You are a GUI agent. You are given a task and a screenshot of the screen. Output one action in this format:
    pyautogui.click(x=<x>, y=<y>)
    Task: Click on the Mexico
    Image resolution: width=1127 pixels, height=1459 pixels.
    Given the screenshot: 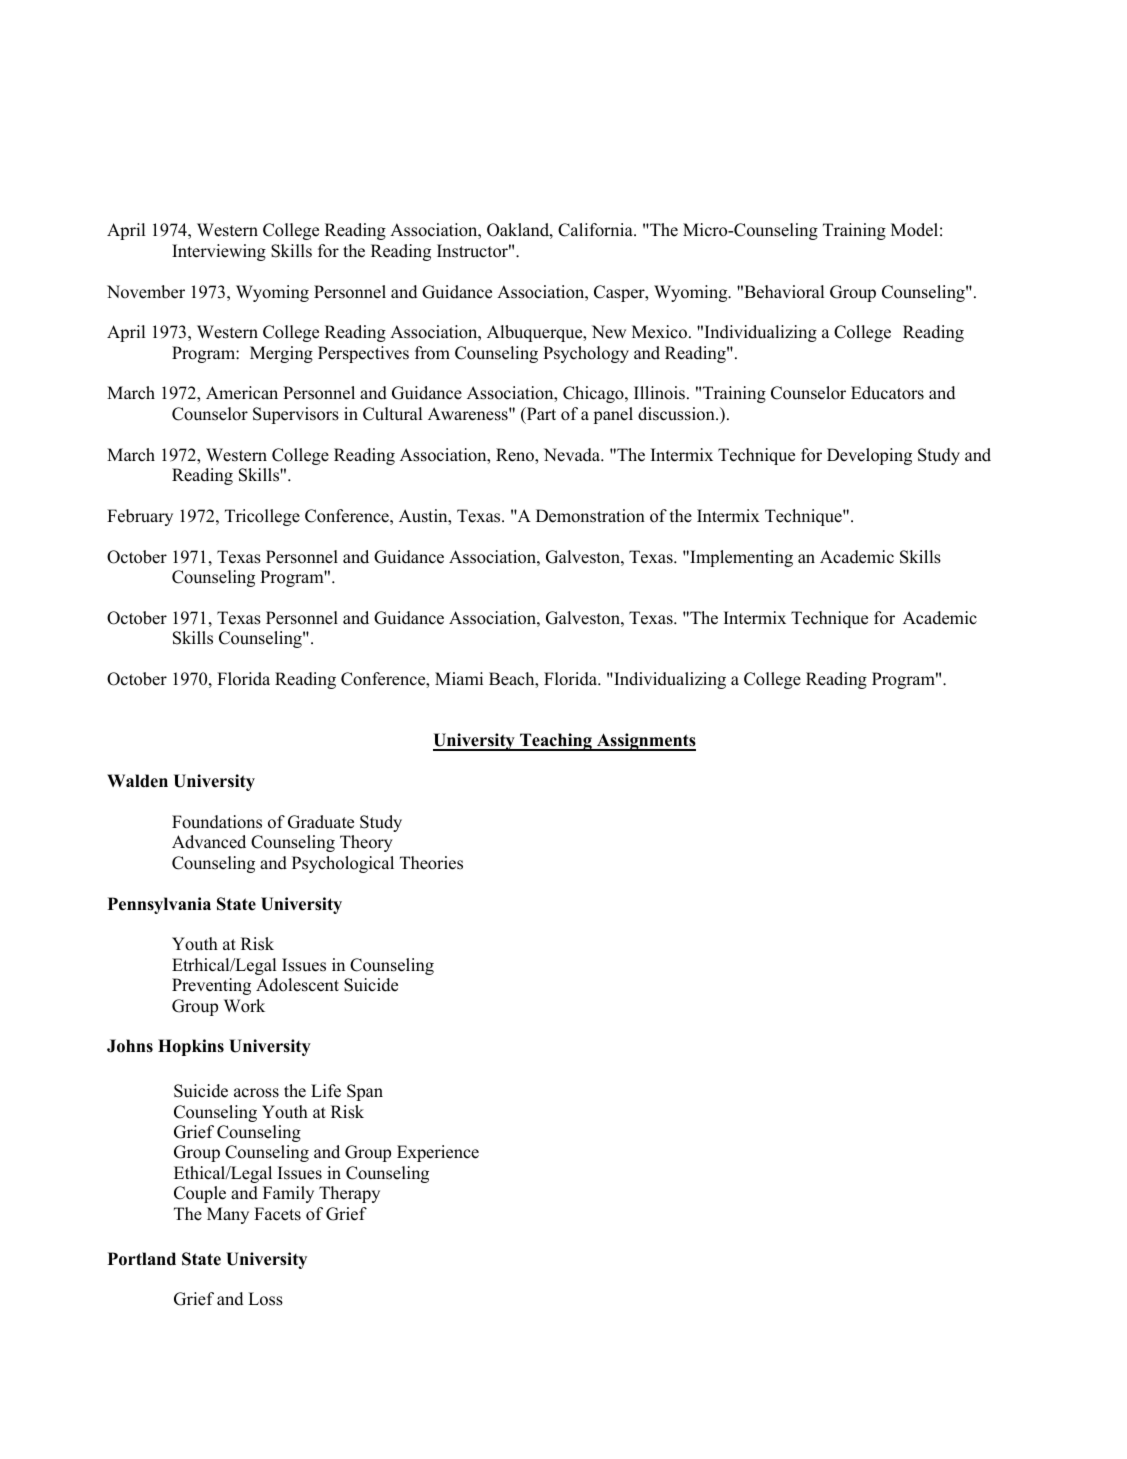 What is the action you would take?
    pyautogui.click(x=659, y=332)
